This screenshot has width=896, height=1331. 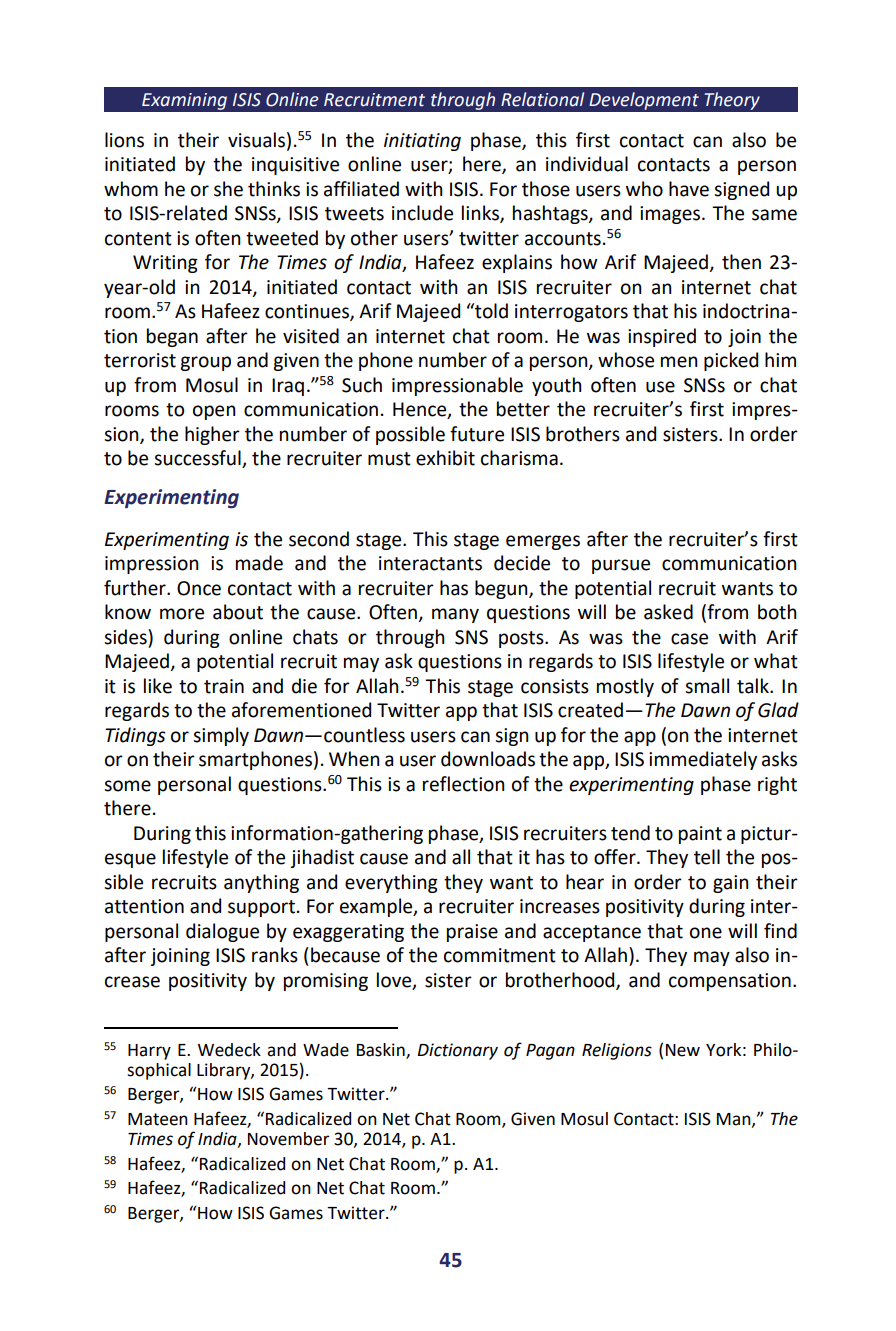 I want to click on tell, so click(x=707, y=857).
